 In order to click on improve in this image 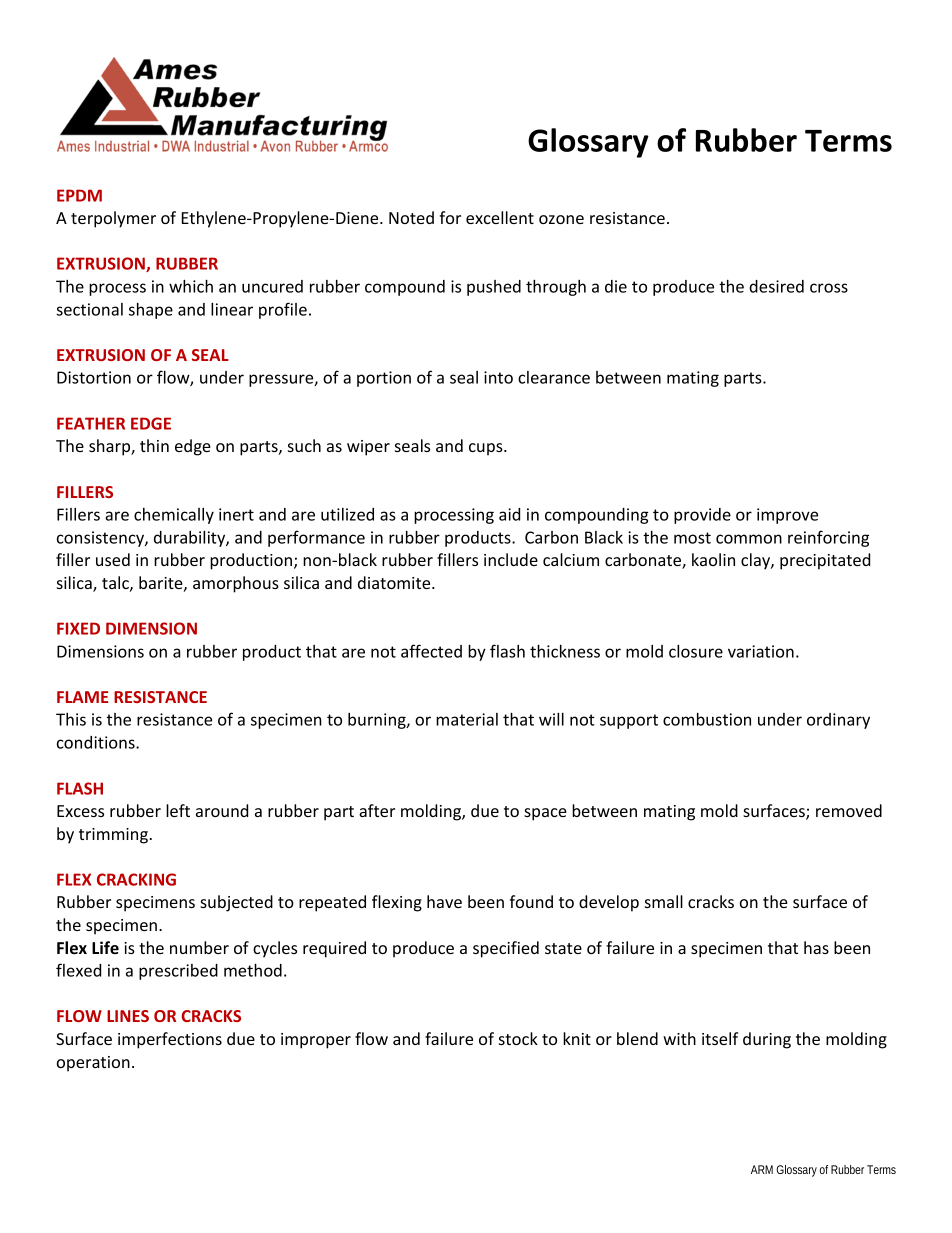, I will do `click(787, 516)`.
